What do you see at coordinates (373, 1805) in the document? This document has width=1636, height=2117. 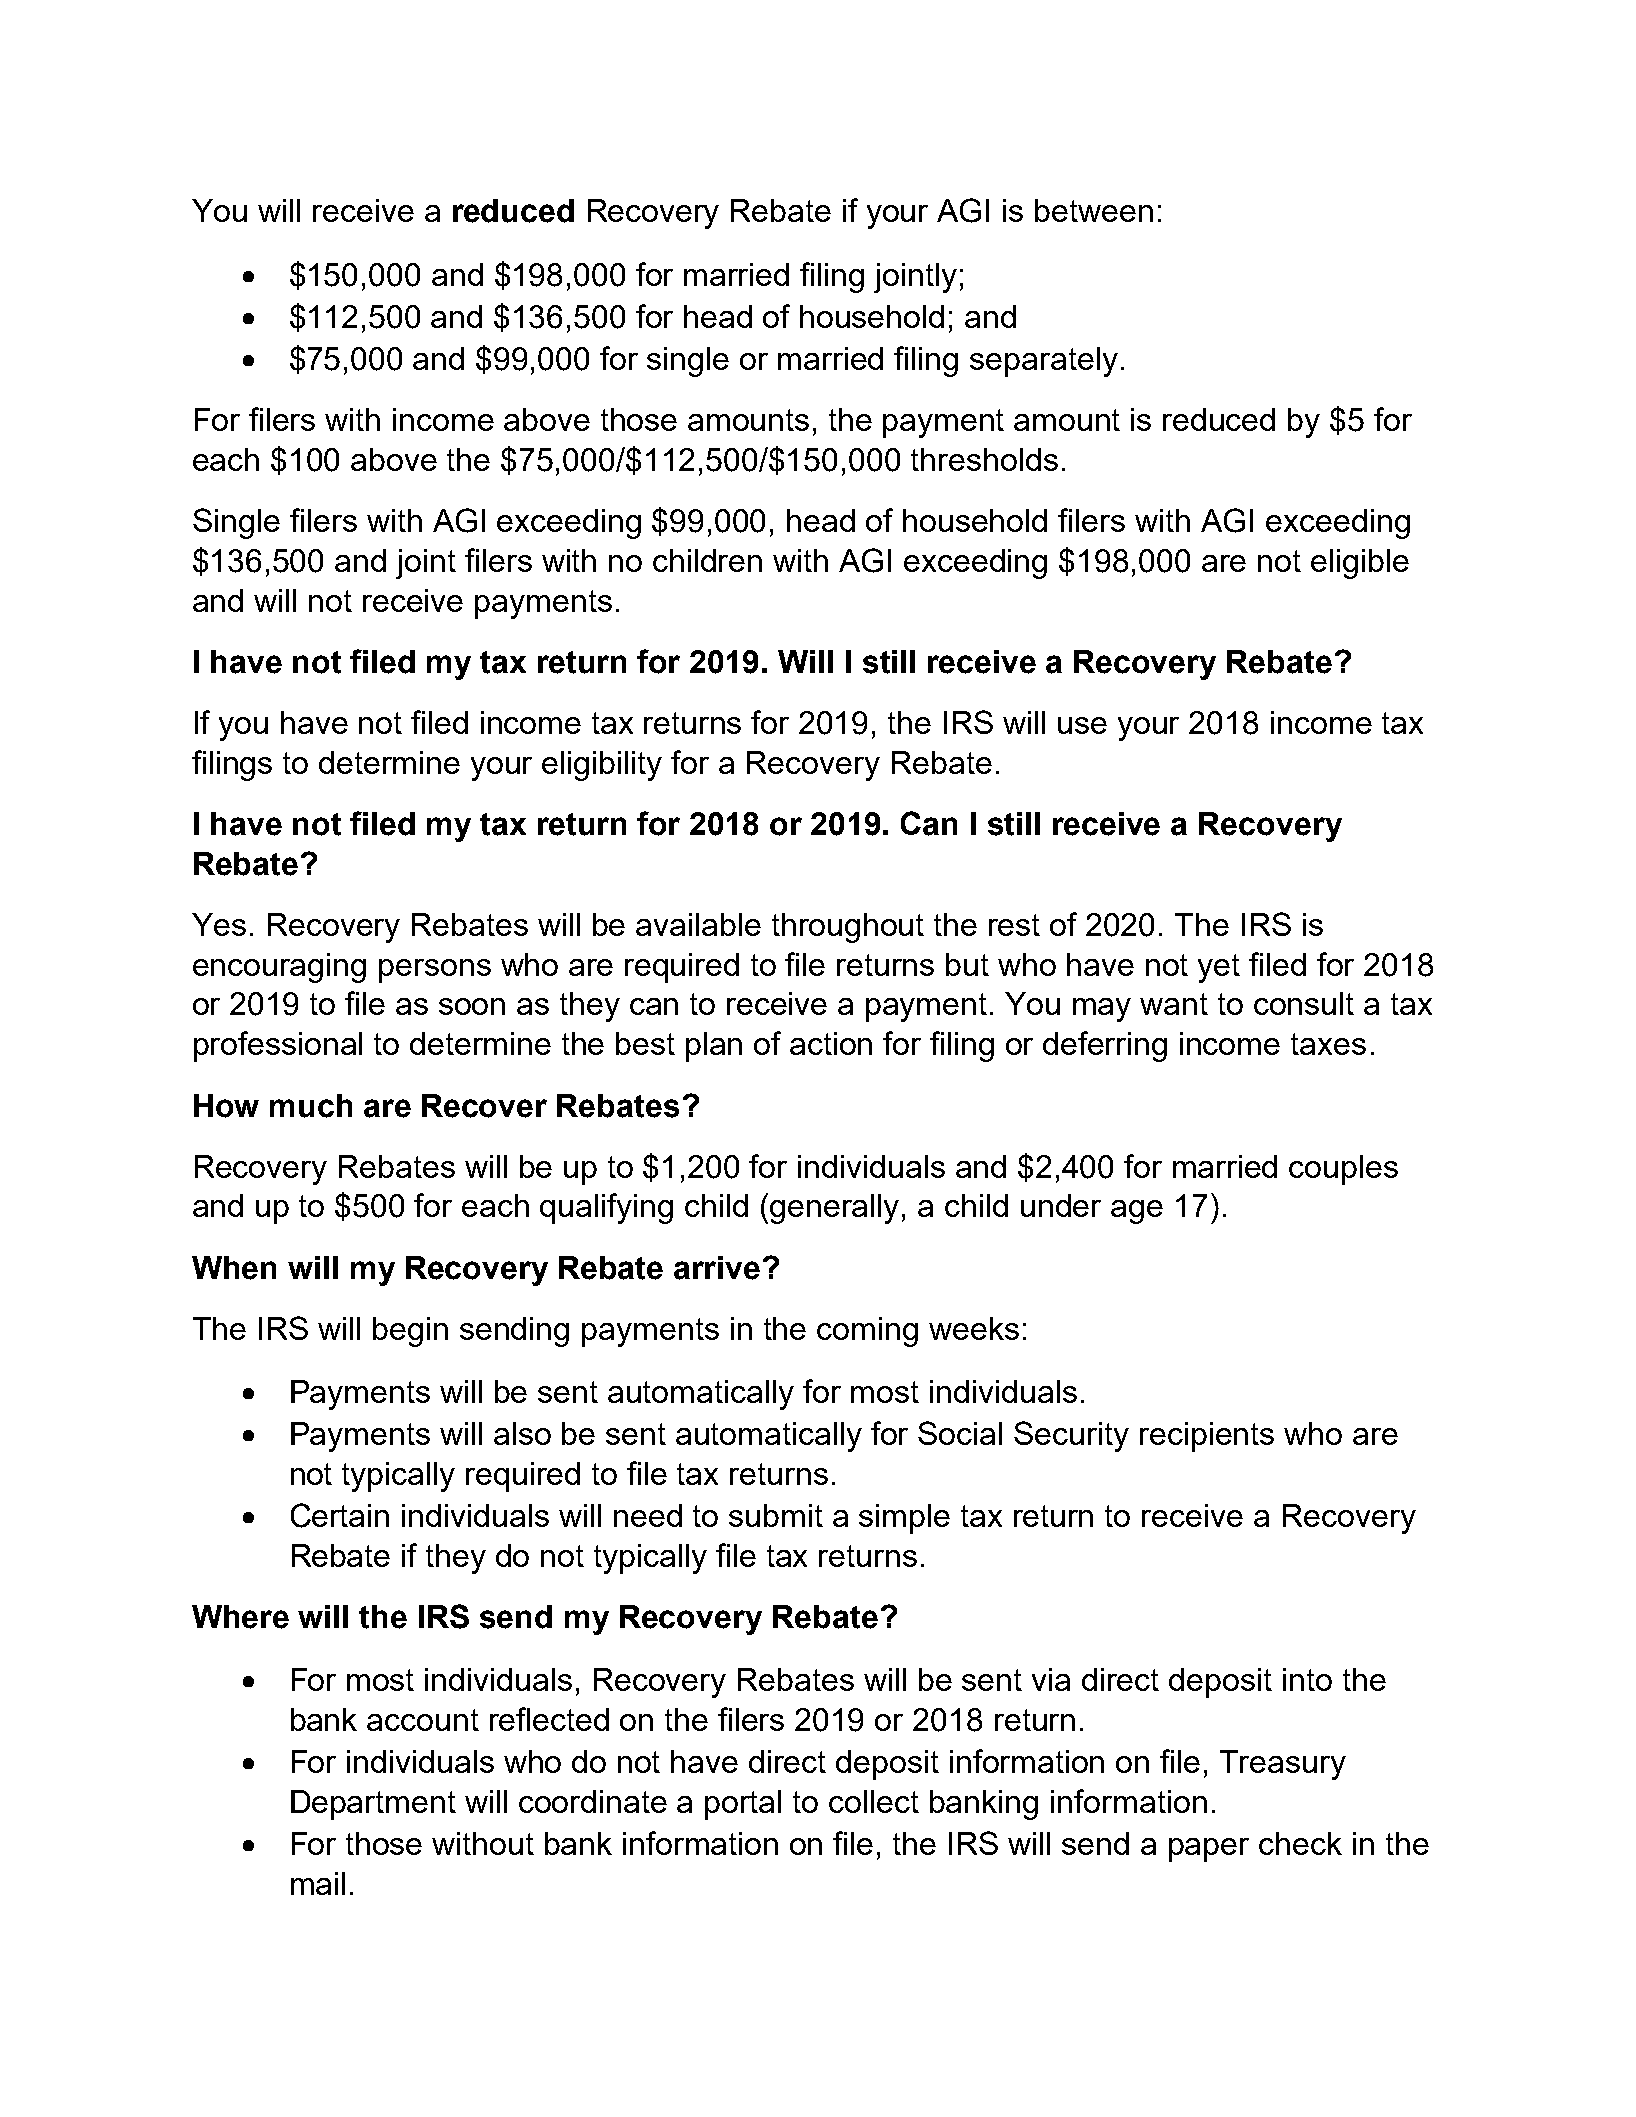 I see `Department` at bounding box center [373, 1805].
